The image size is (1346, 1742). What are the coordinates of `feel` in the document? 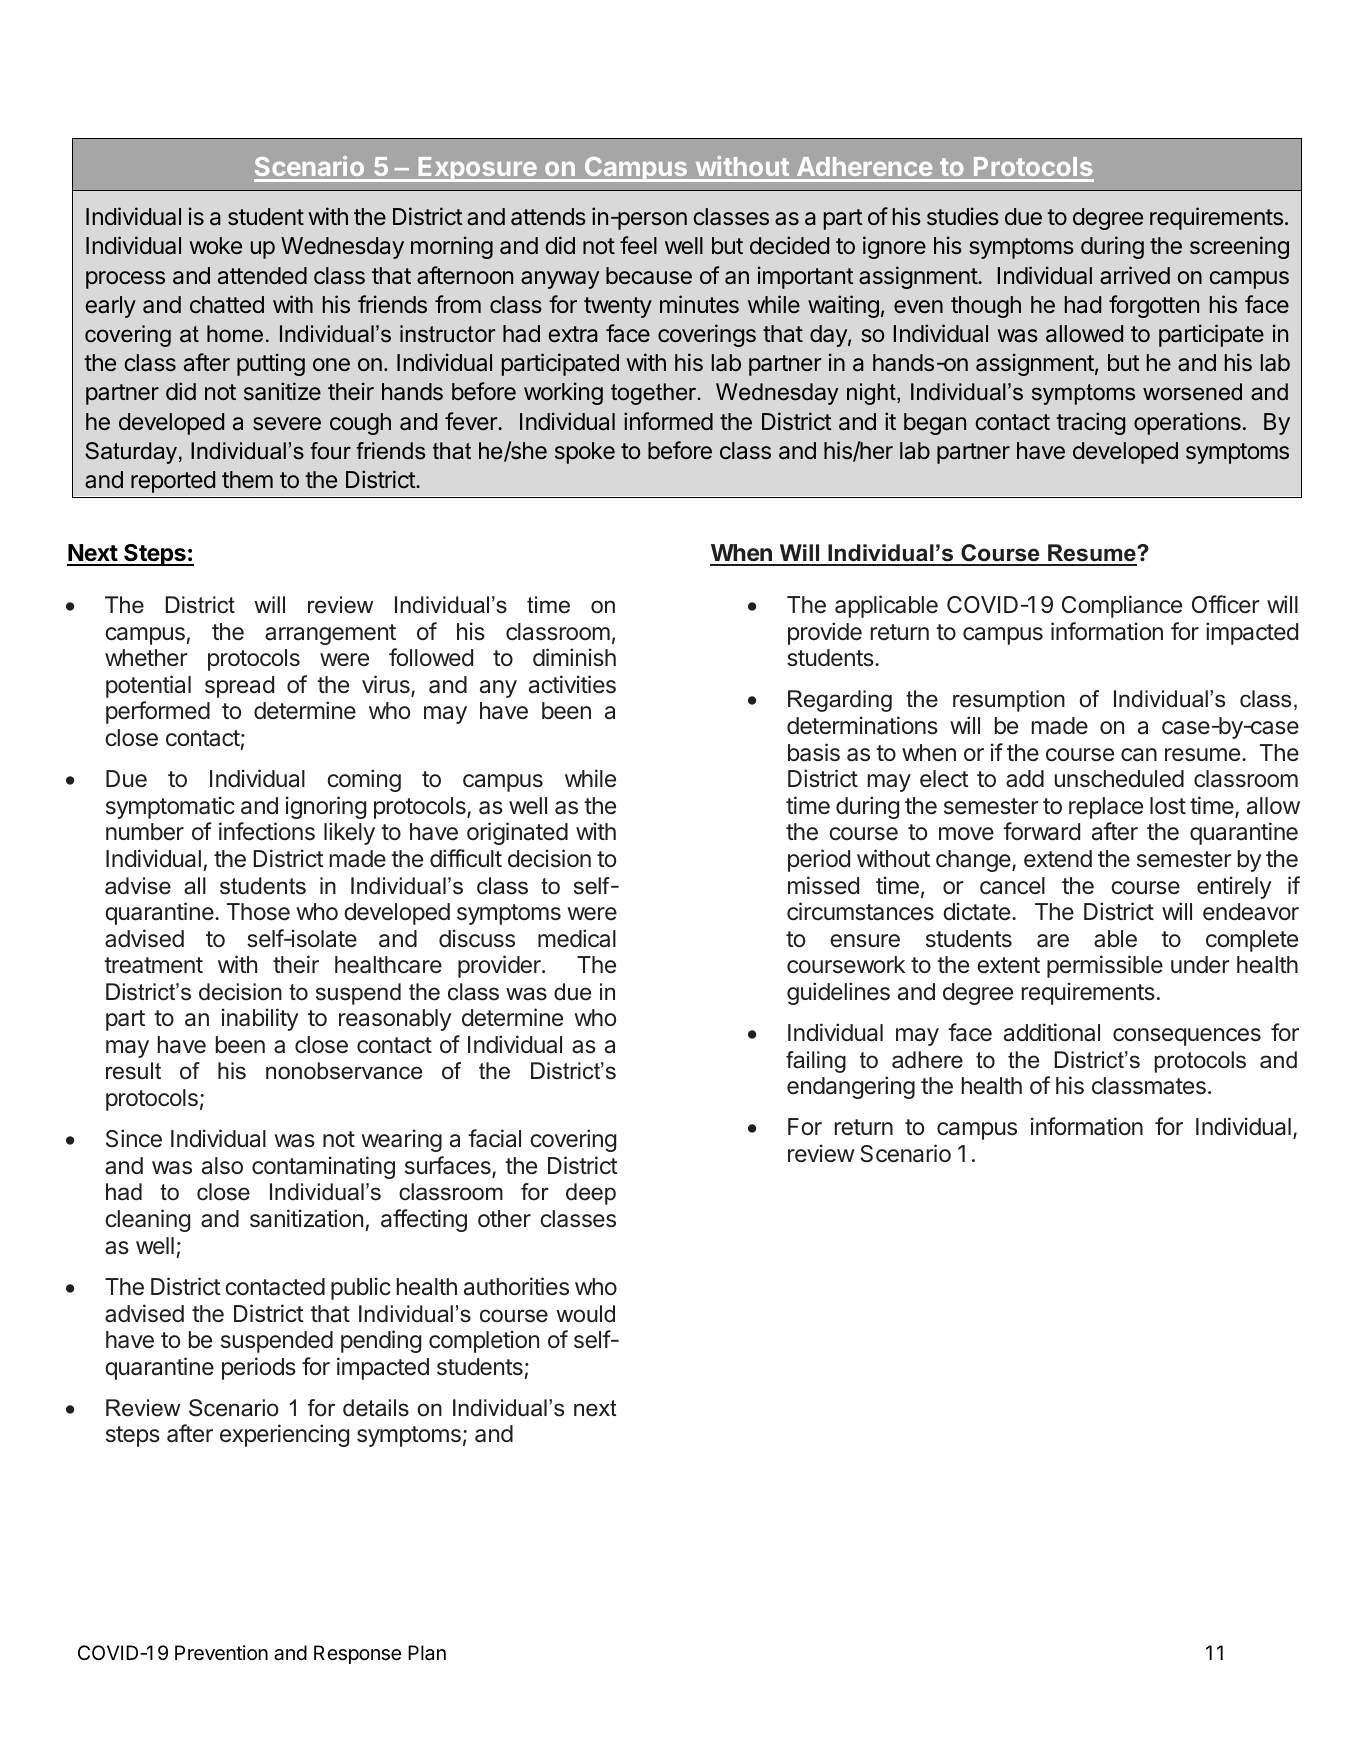 It's located at (638, 245).
